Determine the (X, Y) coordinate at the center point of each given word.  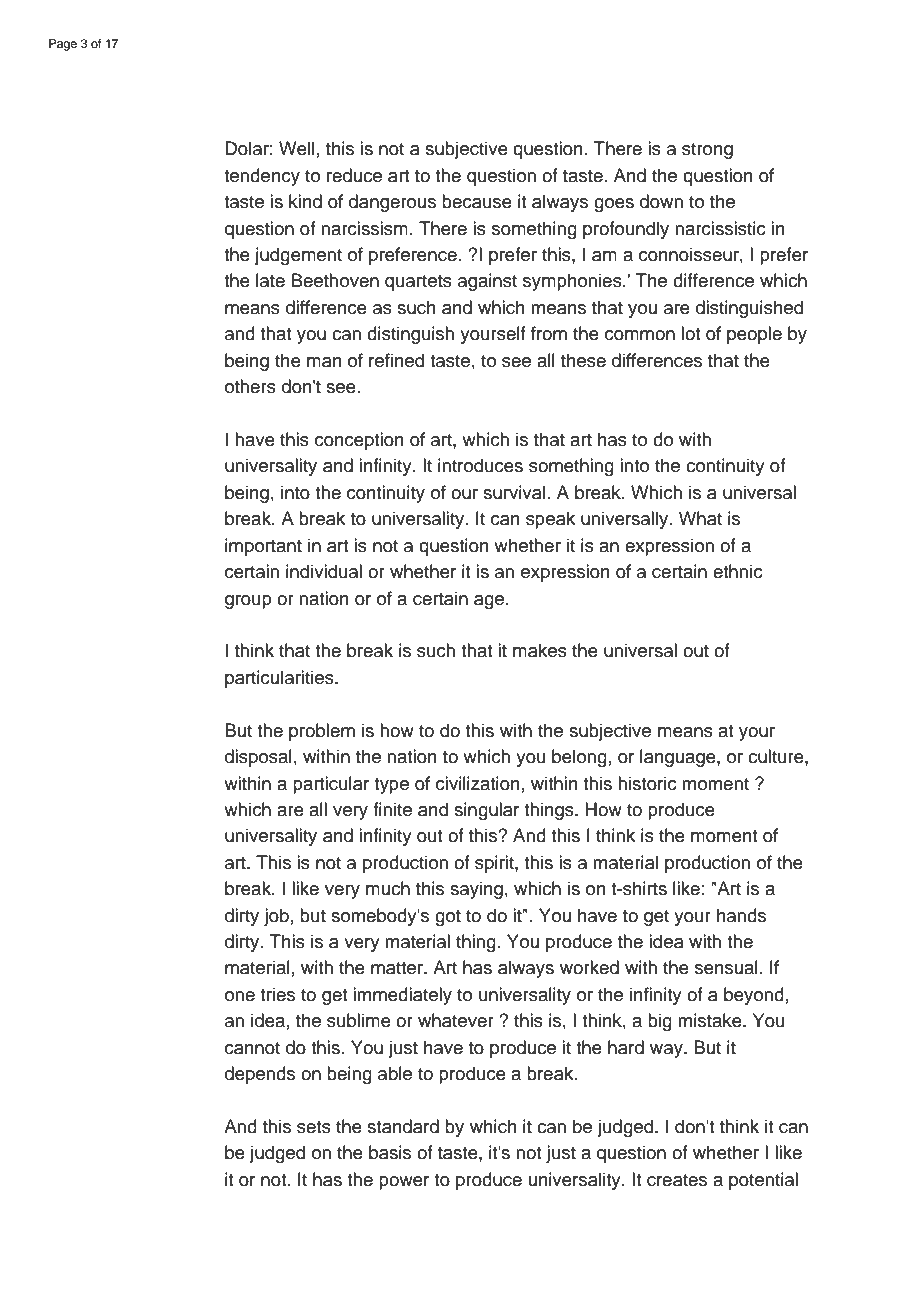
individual (324, 571)
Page (63, 45)
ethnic (738, 571)
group (248, 602)
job (276, 917)
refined (396, 360)
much (388, 888)
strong (707, 151)
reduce (354, 175)
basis (390, 1152)
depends (260, 1075)
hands (741, 915)
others (250, 386)
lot (690, 333)
